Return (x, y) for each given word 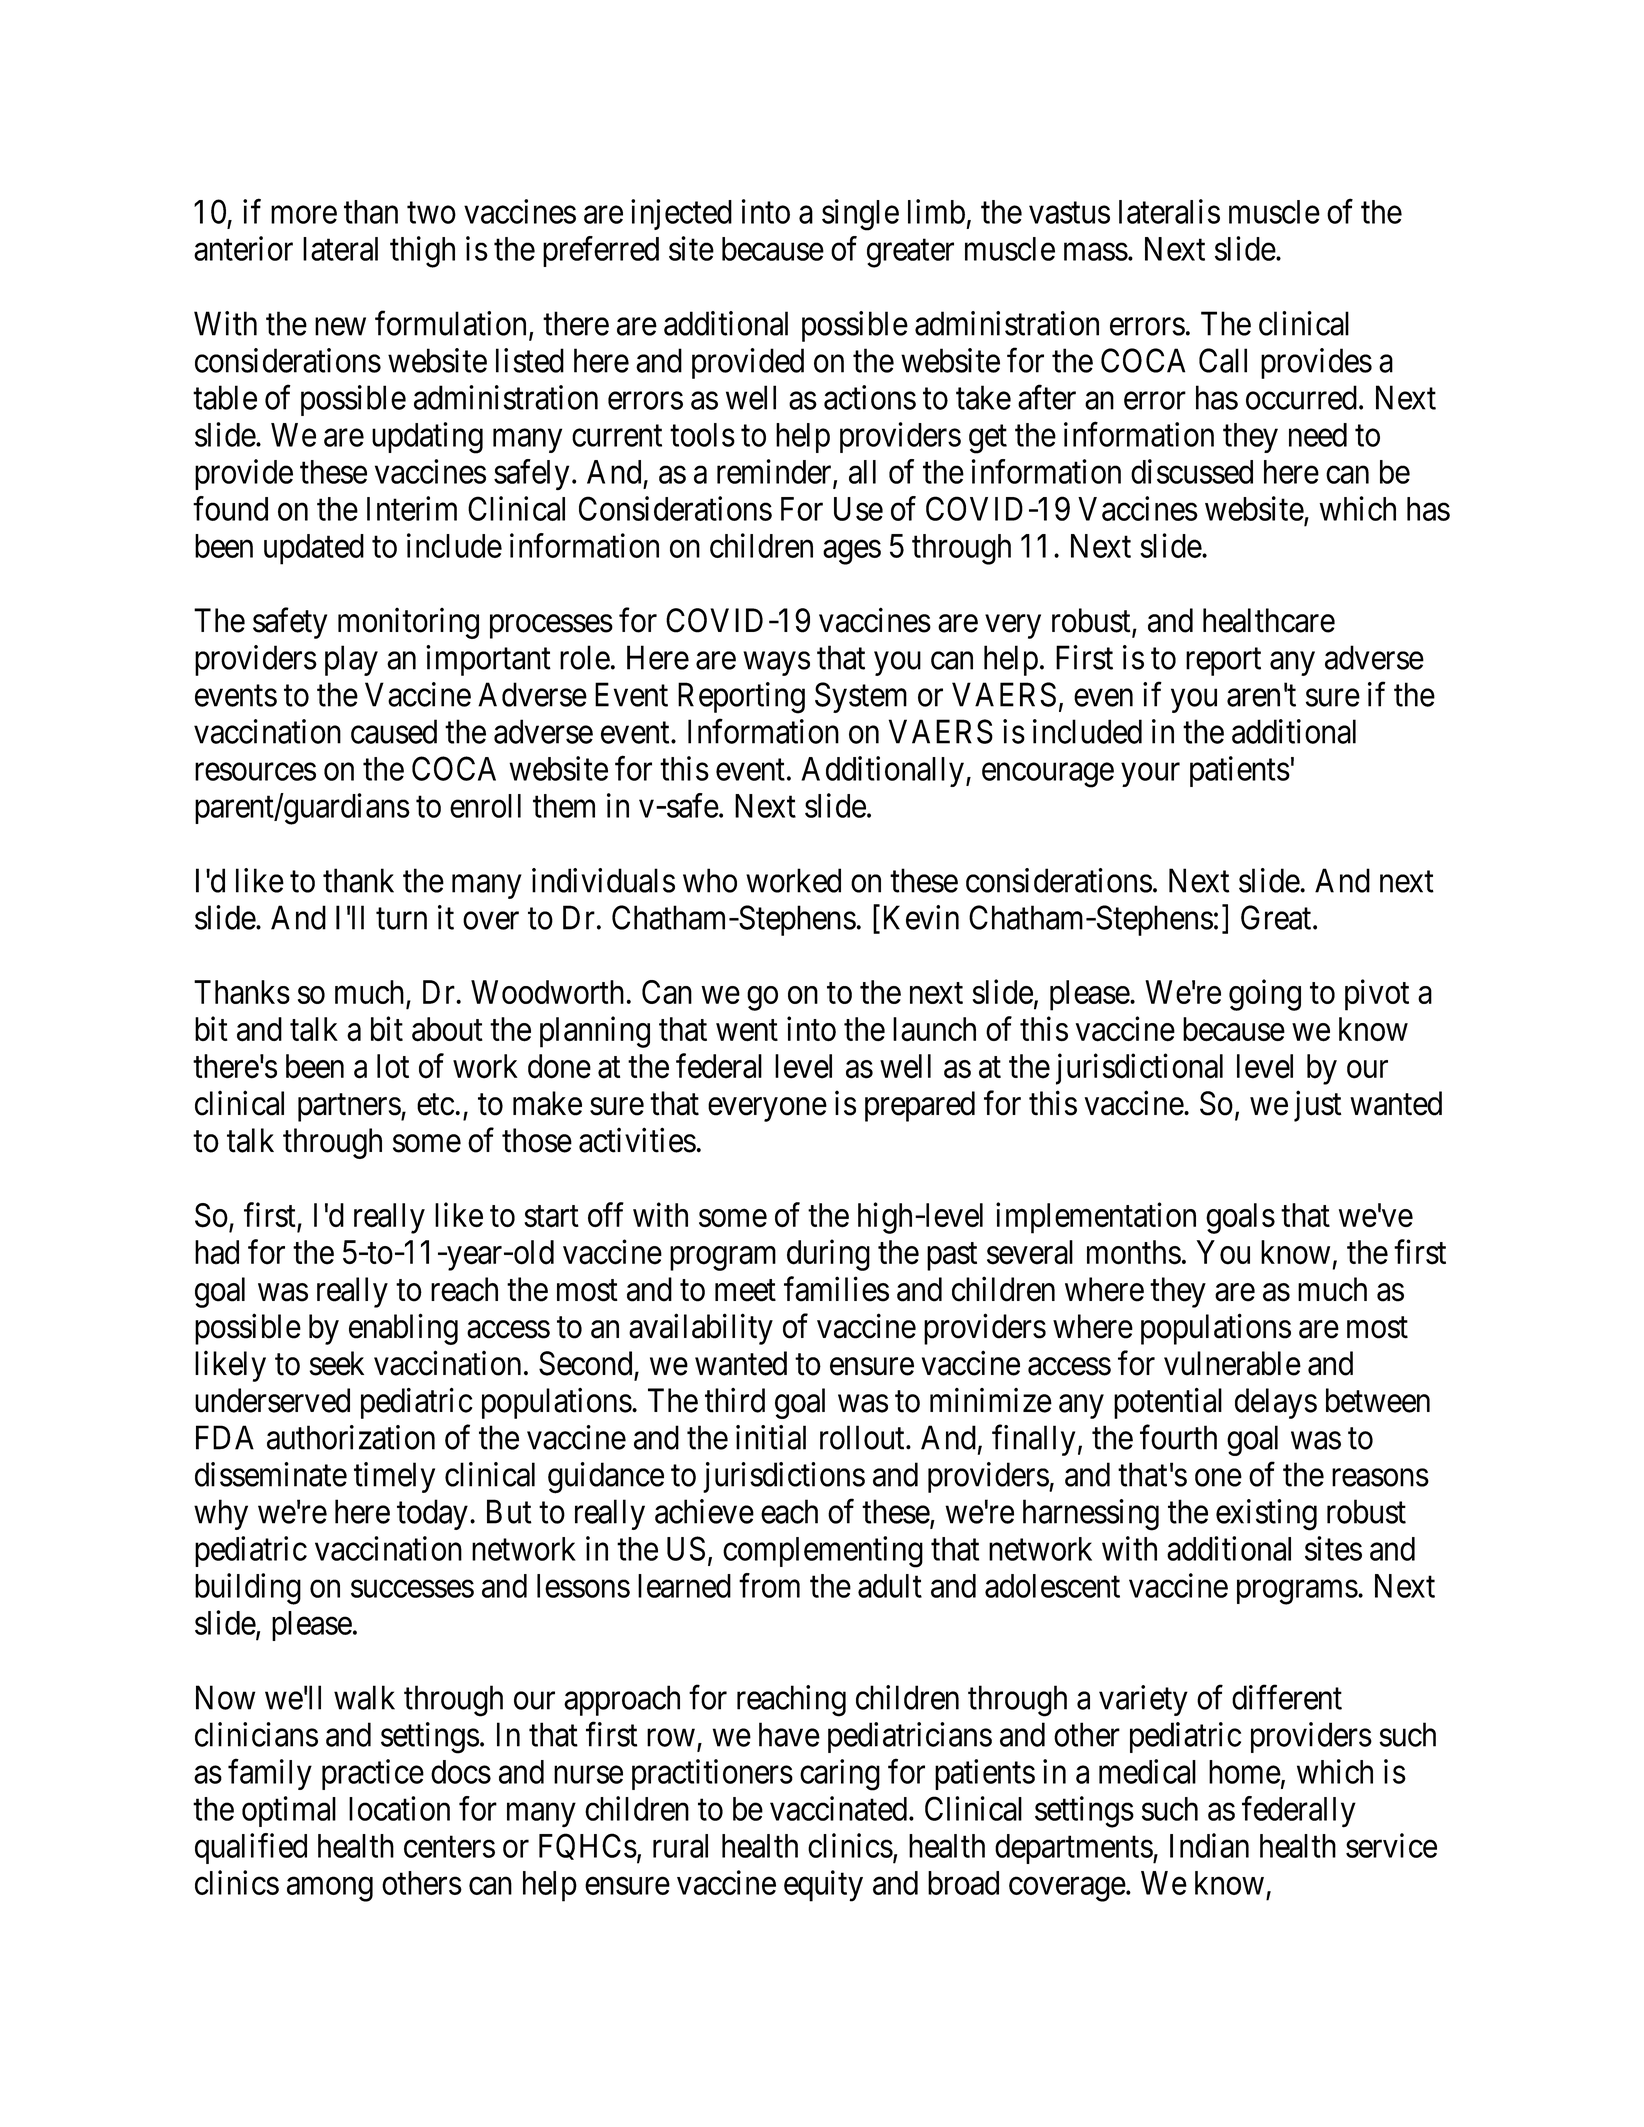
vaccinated (838, 1808)
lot (393, 1066)
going (1265, 995)
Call (1223, 360)
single (860, 215)
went (747, 1031)
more (304, 215)
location (399, 1808)
